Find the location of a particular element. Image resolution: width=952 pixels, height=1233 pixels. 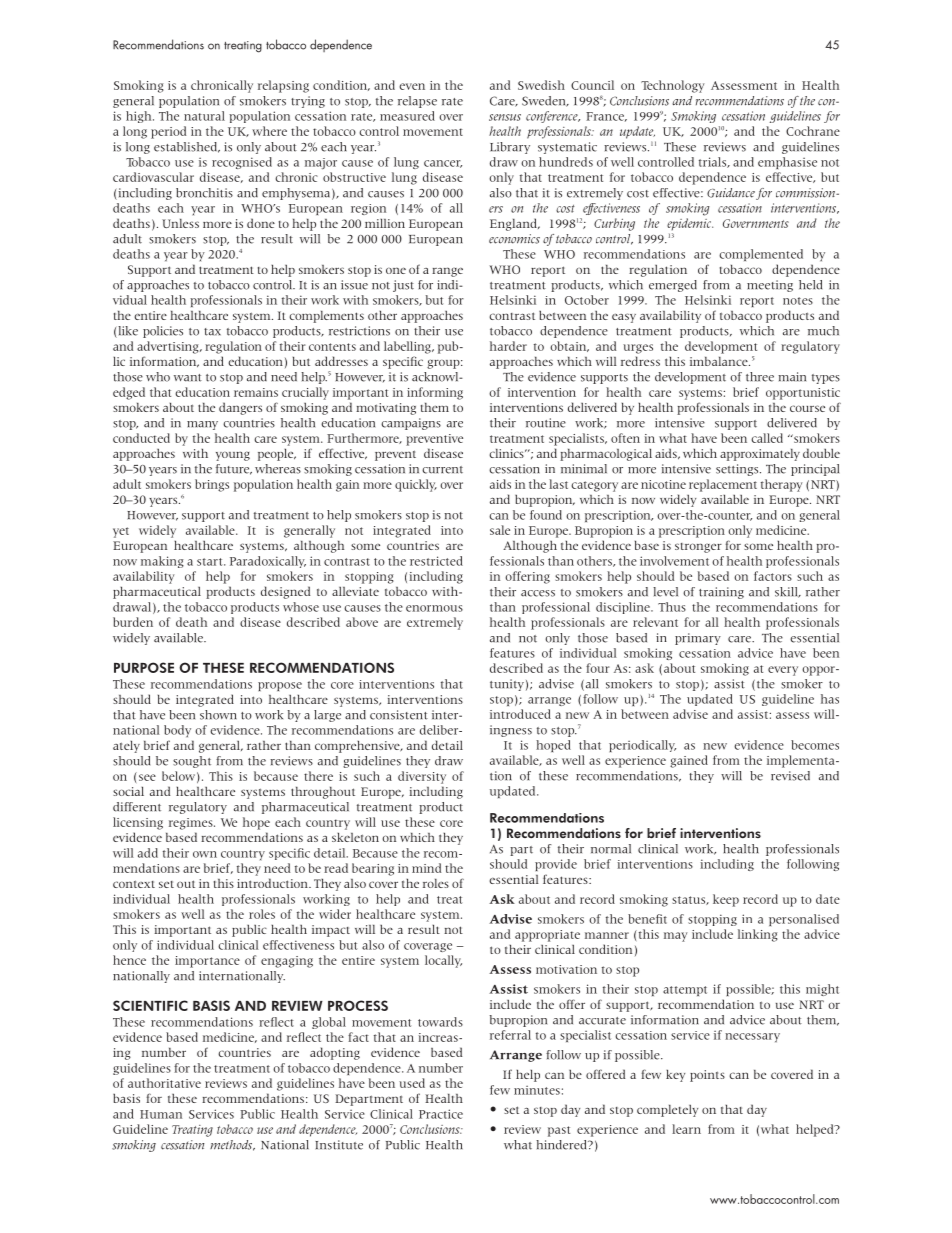

Practice is located at coordinates (441, 1114).
